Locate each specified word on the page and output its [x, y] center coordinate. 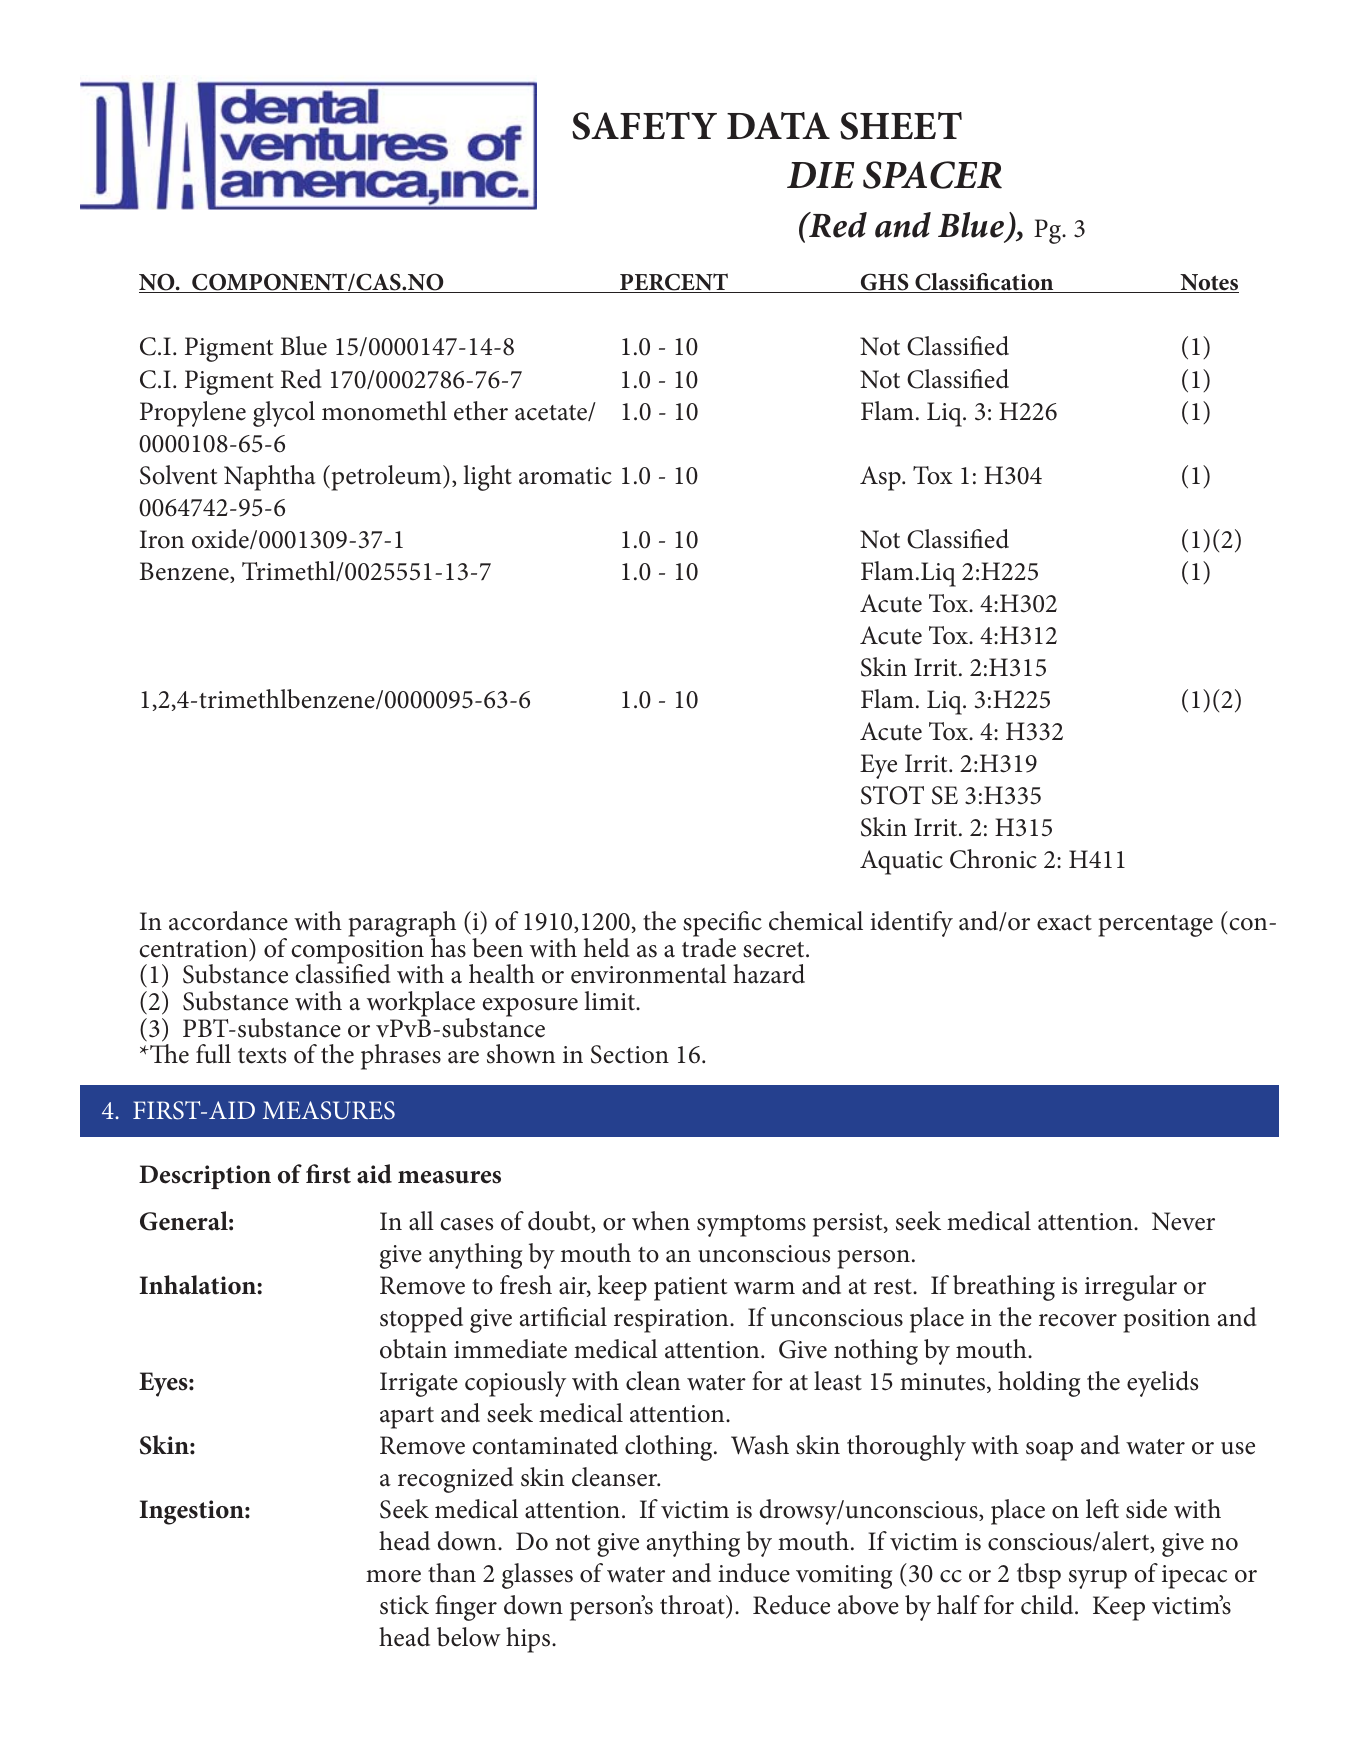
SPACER [932, 175]
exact [1064, 923]
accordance [228, 921]
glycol [284, 414]
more [393, 1576]
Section [630, 1054]
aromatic [565, 476]
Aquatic [901, 862]
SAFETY [644, 126]
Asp [881, 478]
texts [262, 1056]
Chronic [993, 859]
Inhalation [198, 1285]
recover [1078, 1320]
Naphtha [270, 478]
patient [690, 1289]
